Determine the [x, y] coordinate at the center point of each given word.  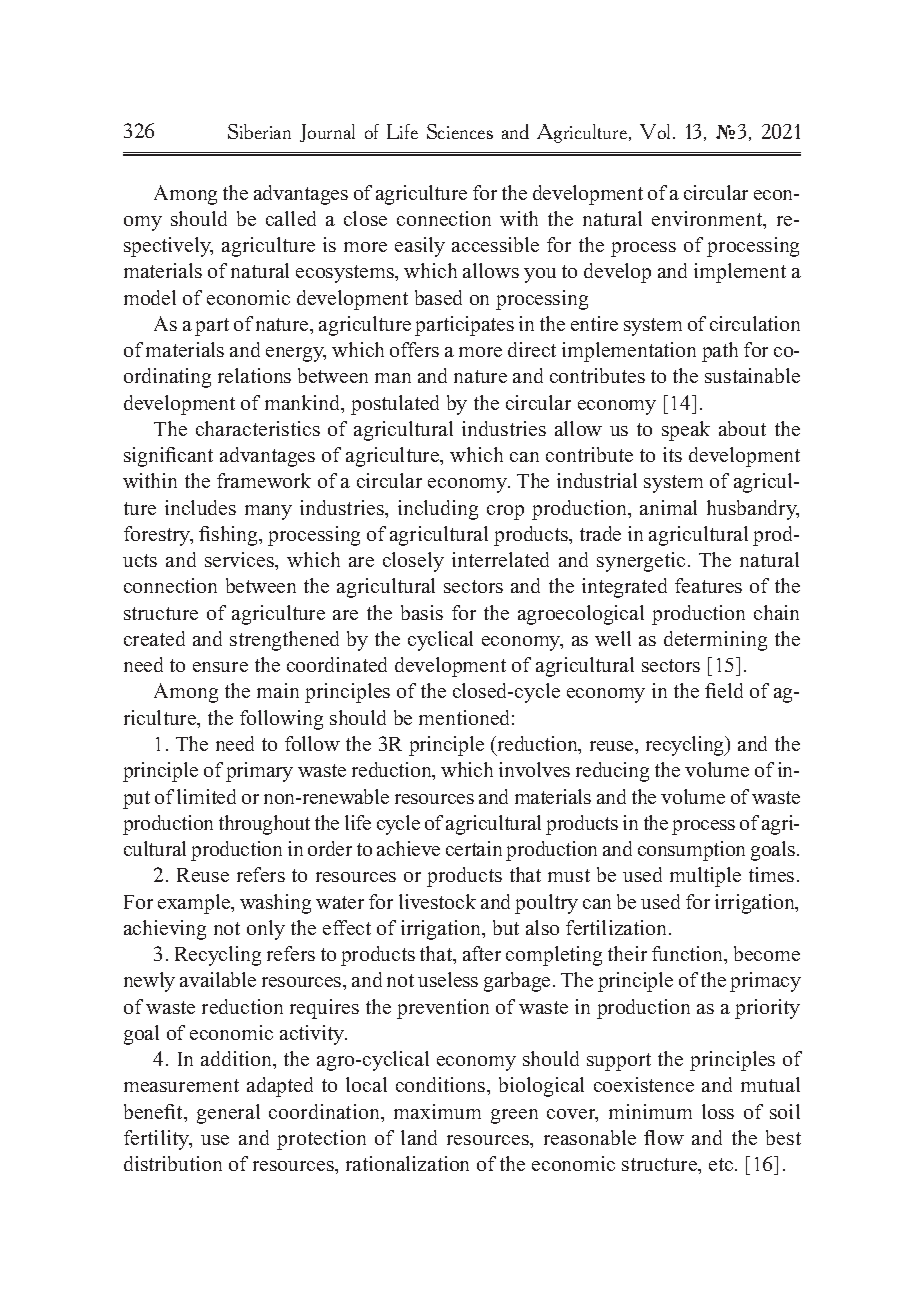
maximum [437, 1111]
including [438, 510]
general [228, 1114]
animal [668, 507]
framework [264, 480]
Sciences [460, 131]
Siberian [259, 131]
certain [474, 848]
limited [206, 796]
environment [708, 220]
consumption [691, 851]
